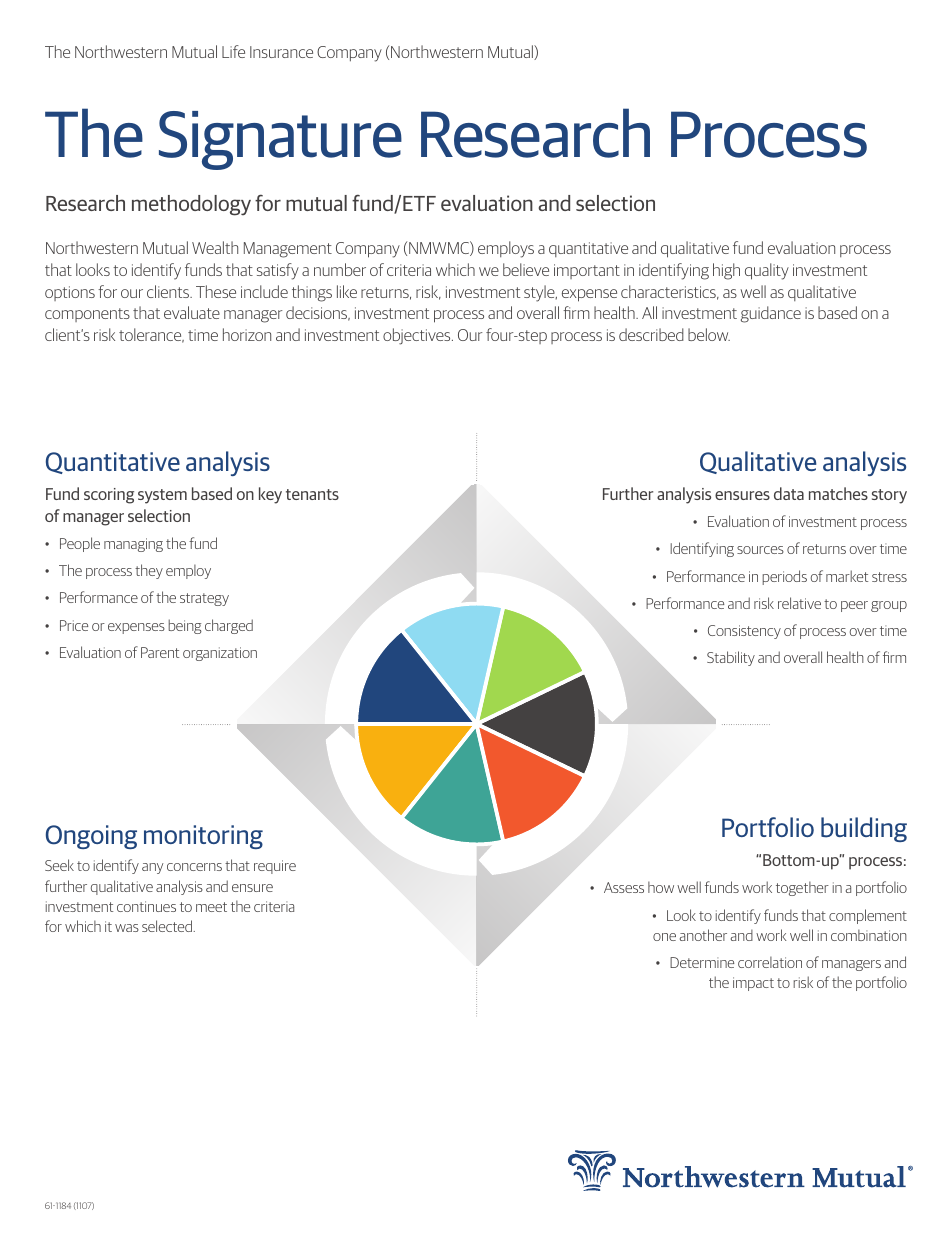 This page has height=1233, width=952. What do you see at coordinates (162, 496) in the page?
I see `system` at bounding box center [162, 496].
